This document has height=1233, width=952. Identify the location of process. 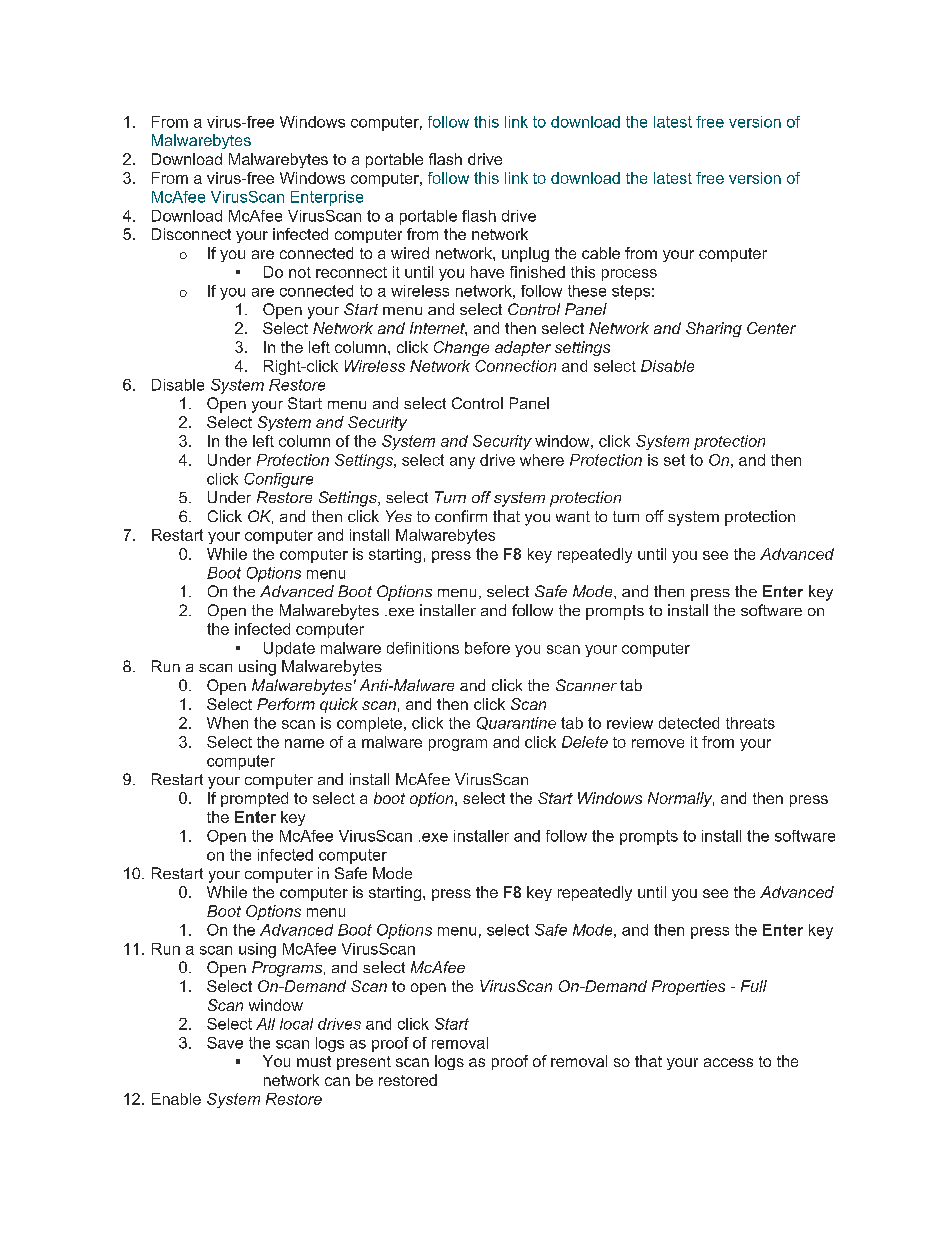
(629, 275).
